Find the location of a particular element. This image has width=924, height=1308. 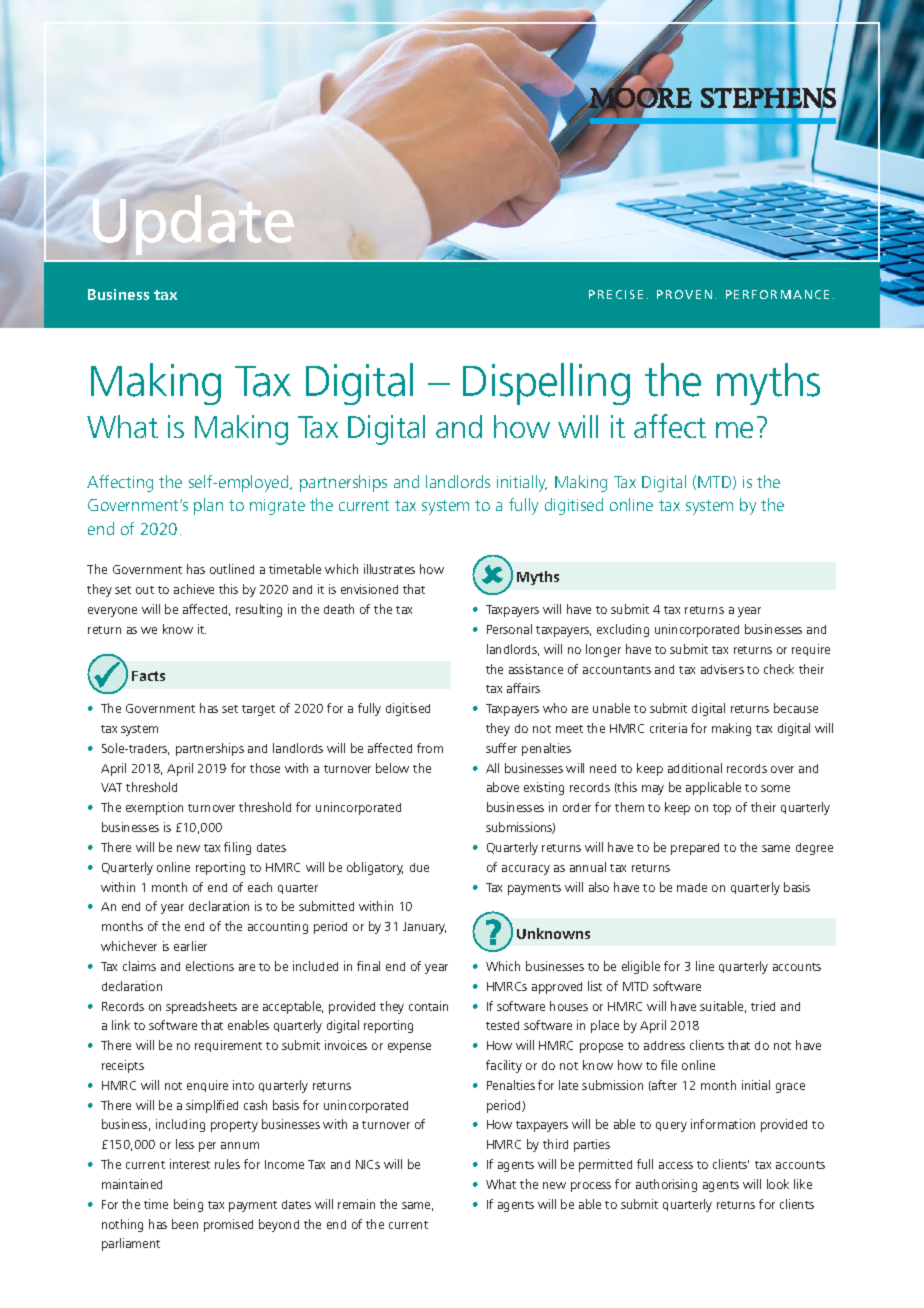

Update is located at coordinates (193, 225).
